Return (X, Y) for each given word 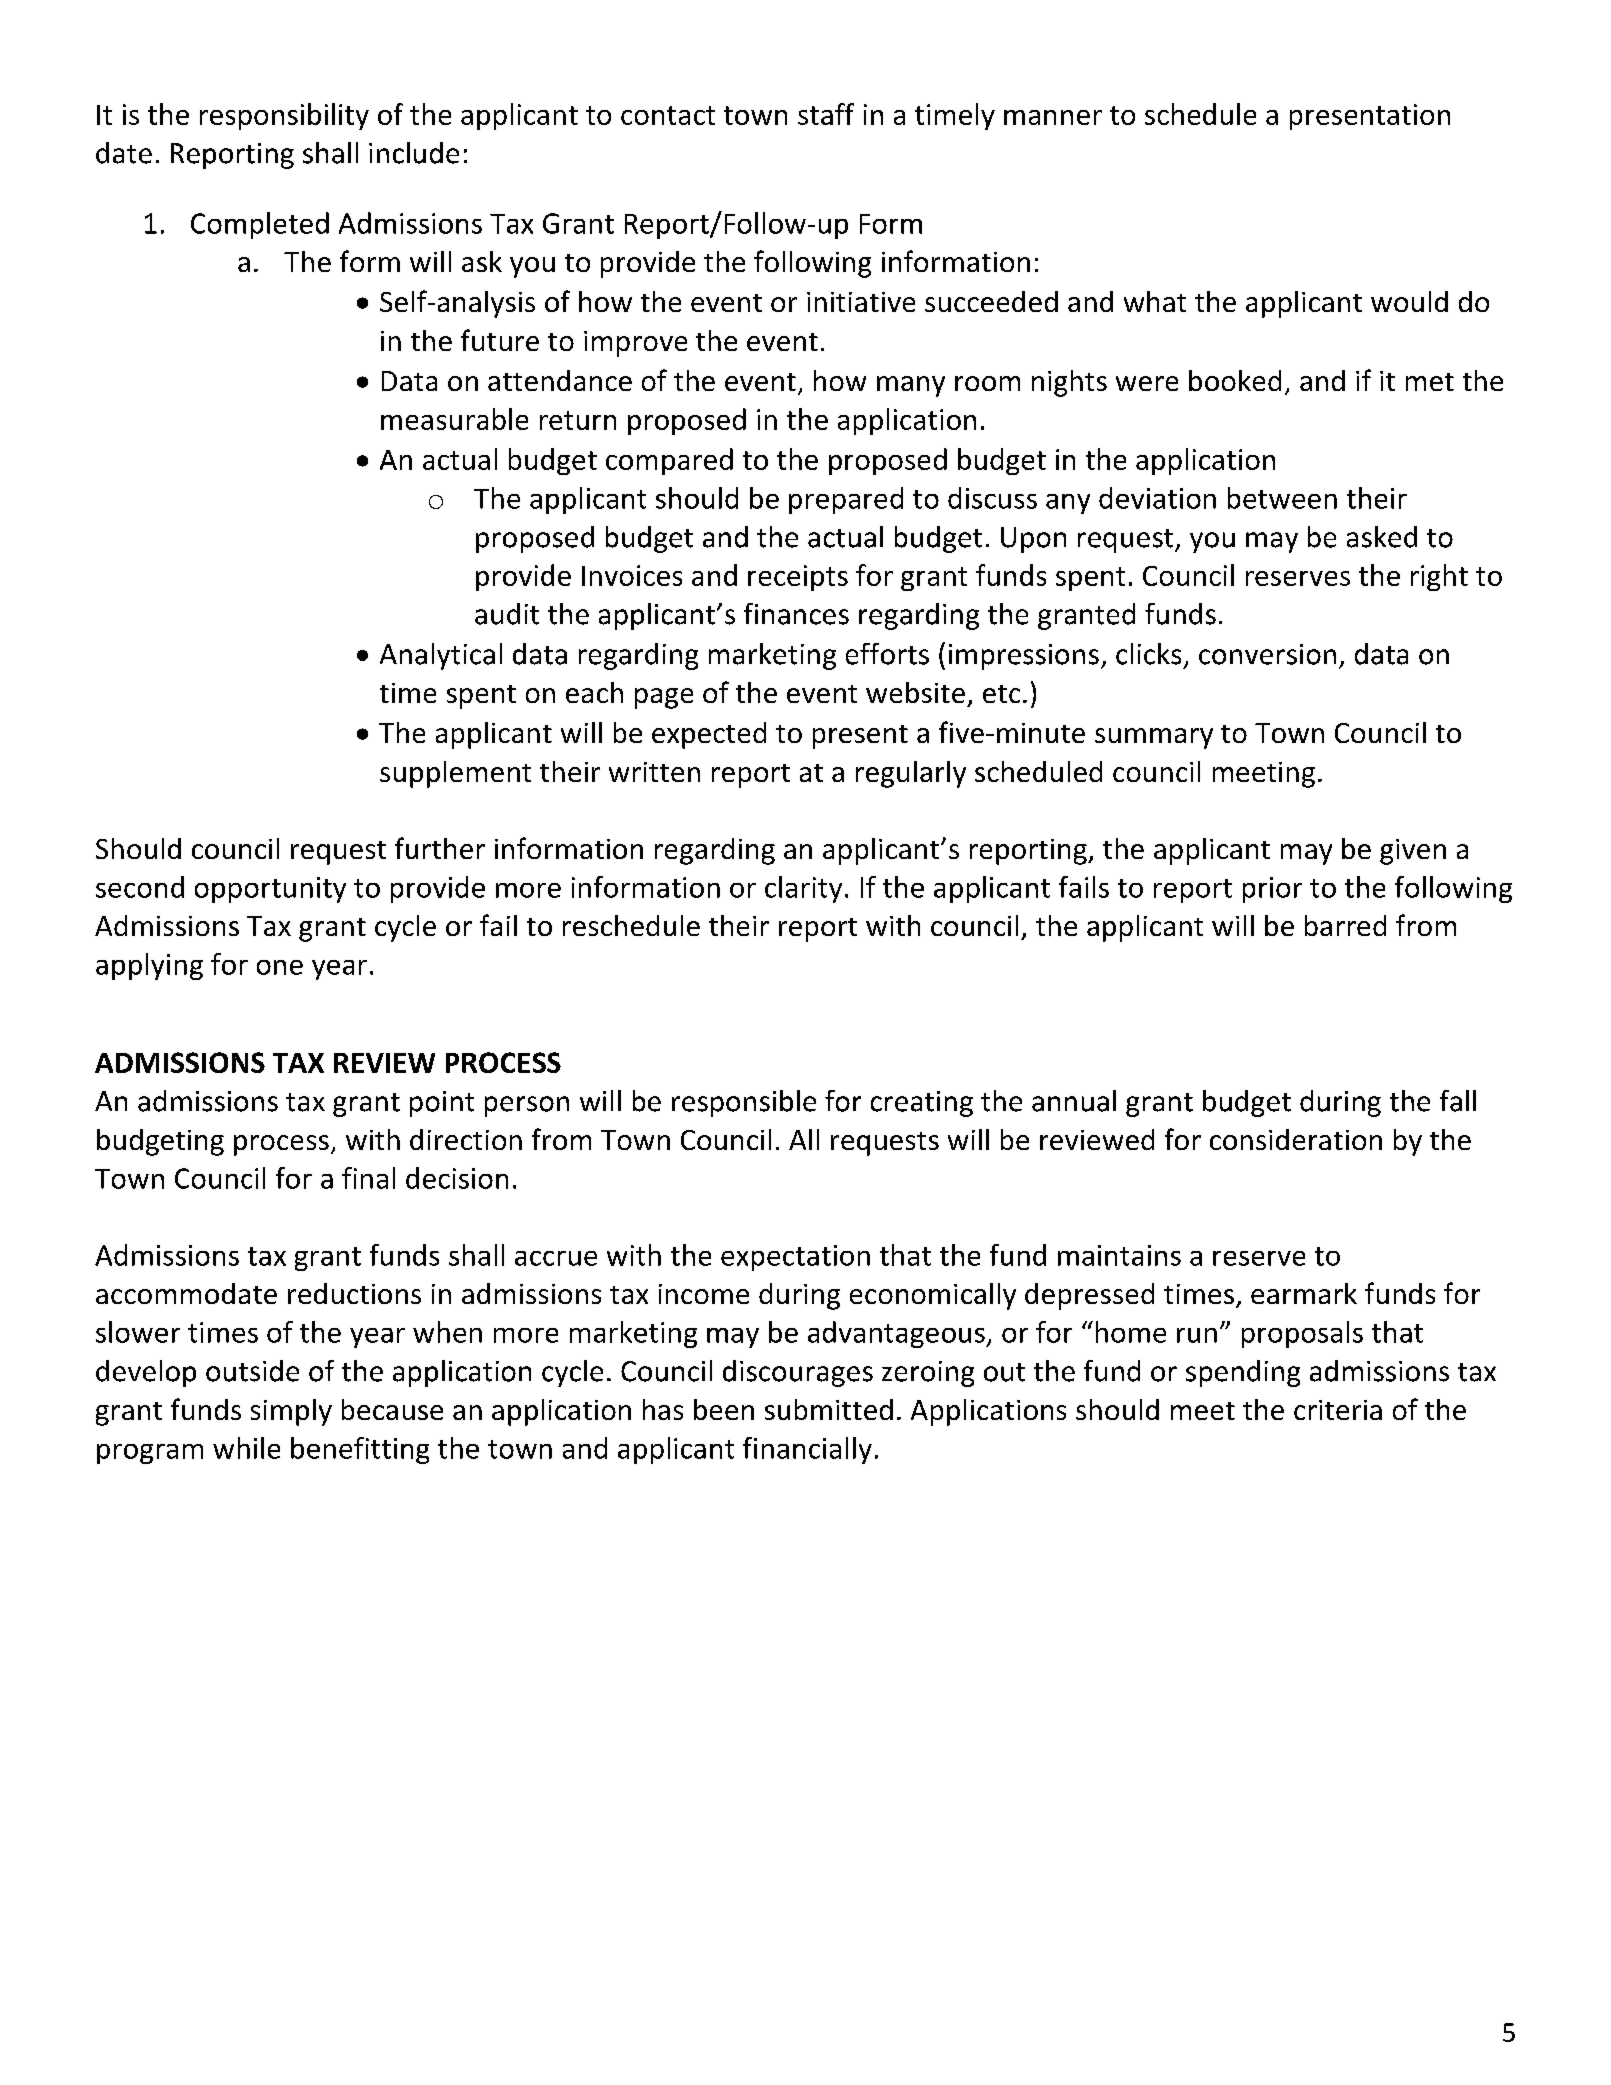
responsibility (284, 116)
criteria (1338, 1410)
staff (826, 114)
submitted (829, 1409)
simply (291, 1412)
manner (1053, 117)
